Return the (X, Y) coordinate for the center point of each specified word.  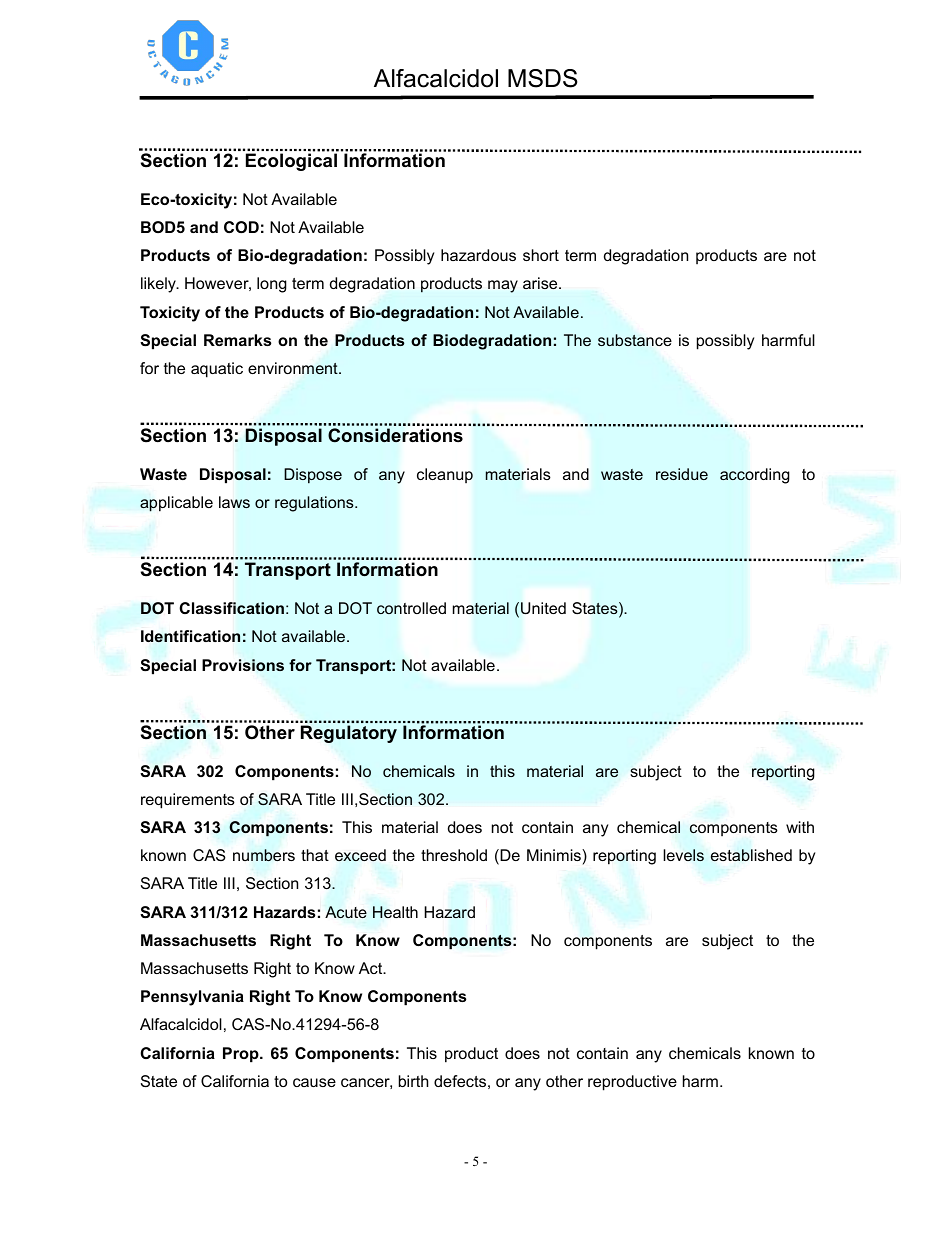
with (800, 827)
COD (241, 227)
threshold (454, 855)
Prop (242, 1055)
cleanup (445, 475)
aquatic (217, 370)
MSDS (543, 78)
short (541, 255)
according (755, 476)
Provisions (243, 665)
